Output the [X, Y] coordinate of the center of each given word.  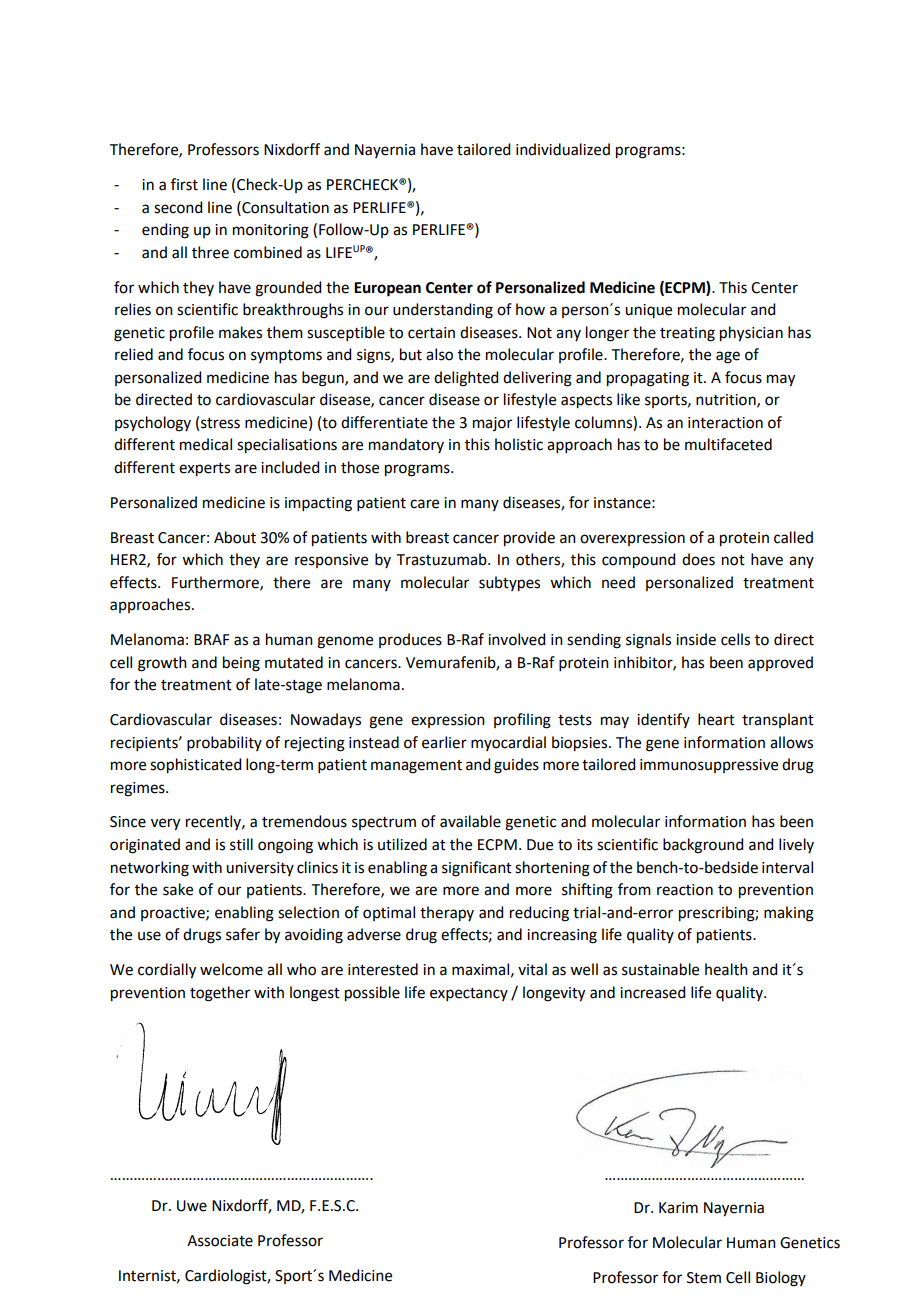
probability [224, 743]
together [220, 994]
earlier [444, 742]
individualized [563, 149]
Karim [678, 1208]
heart [716, 719]
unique [648, 311]
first [184, 184]
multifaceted [728, 444]
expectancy [469, 994]
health [726, 969]
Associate [220, 1241]
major [492, 424]
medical [206, 444]
